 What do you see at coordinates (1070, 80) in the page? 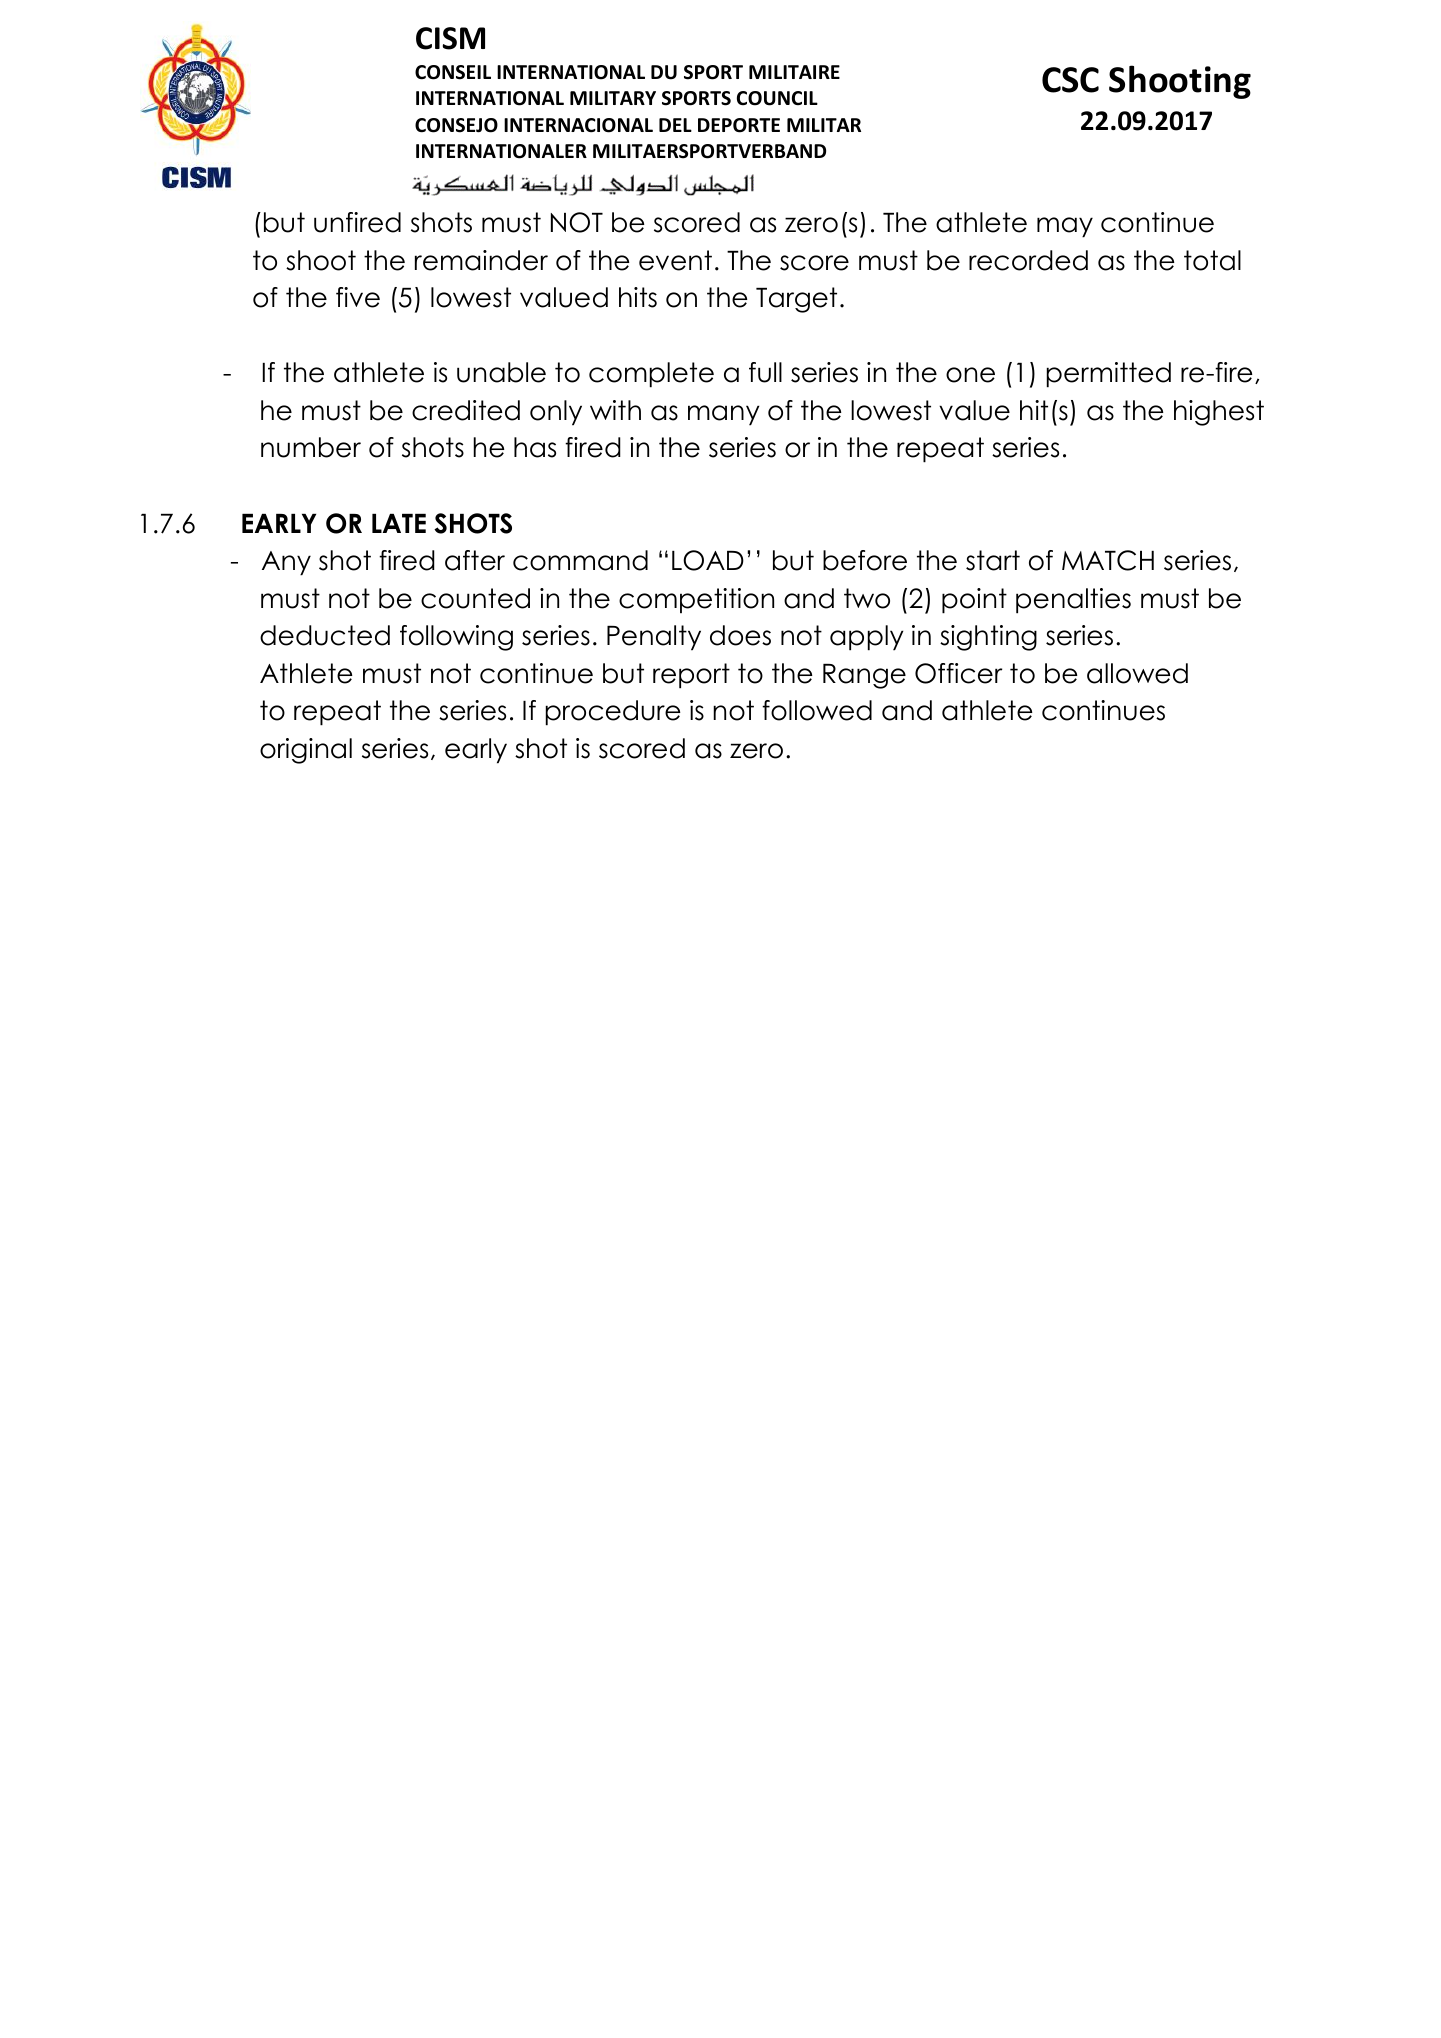
I see `CSC` at bounding box center [1070, 80].
